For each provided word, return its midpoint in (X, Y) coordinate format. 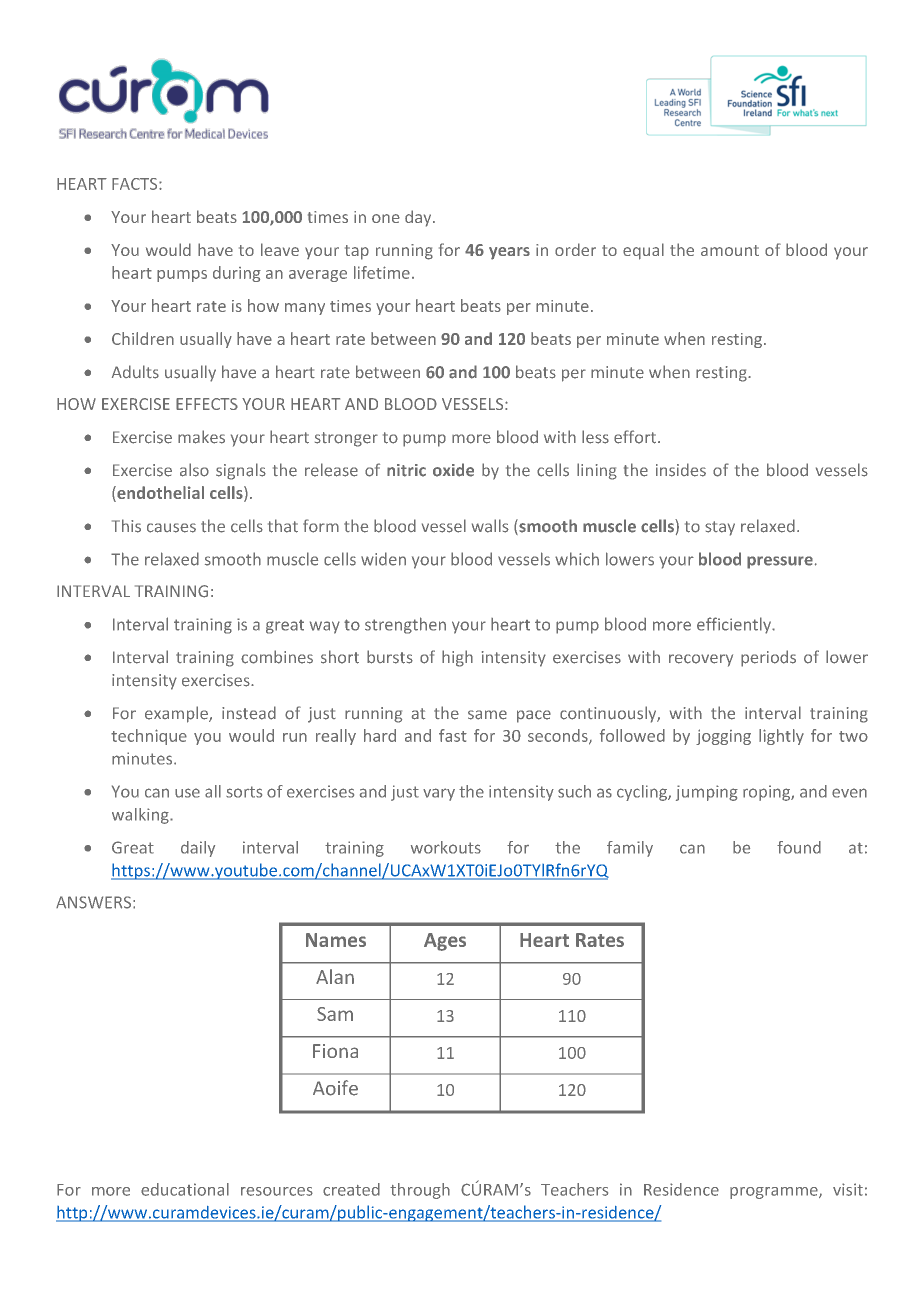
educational (185, 1189)
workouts (446, 847)
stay (720, 528)
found (799, 847)
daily (198, 849)
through (420, 1191)
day (419, 218)
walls (490, 526)
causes (171, 528)
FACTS (136, 184)
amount (730, 250)
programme (775, 1193)
